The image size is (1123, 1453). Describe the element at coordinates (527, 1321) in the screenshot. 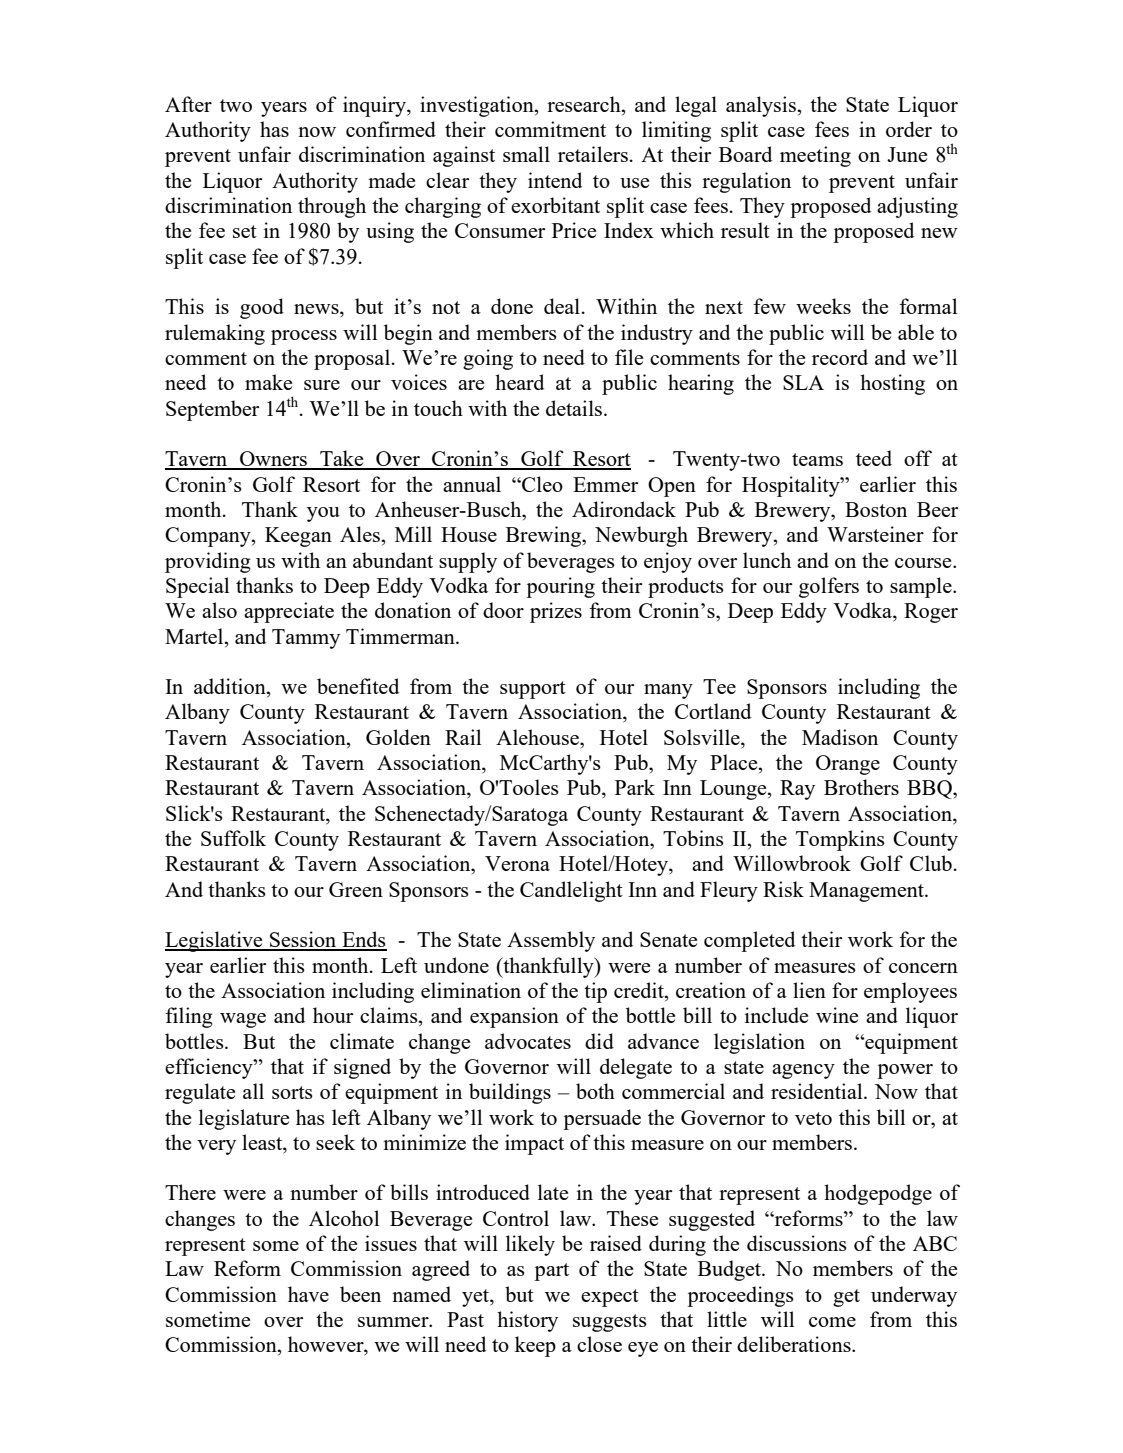

I see `history` at that location.
